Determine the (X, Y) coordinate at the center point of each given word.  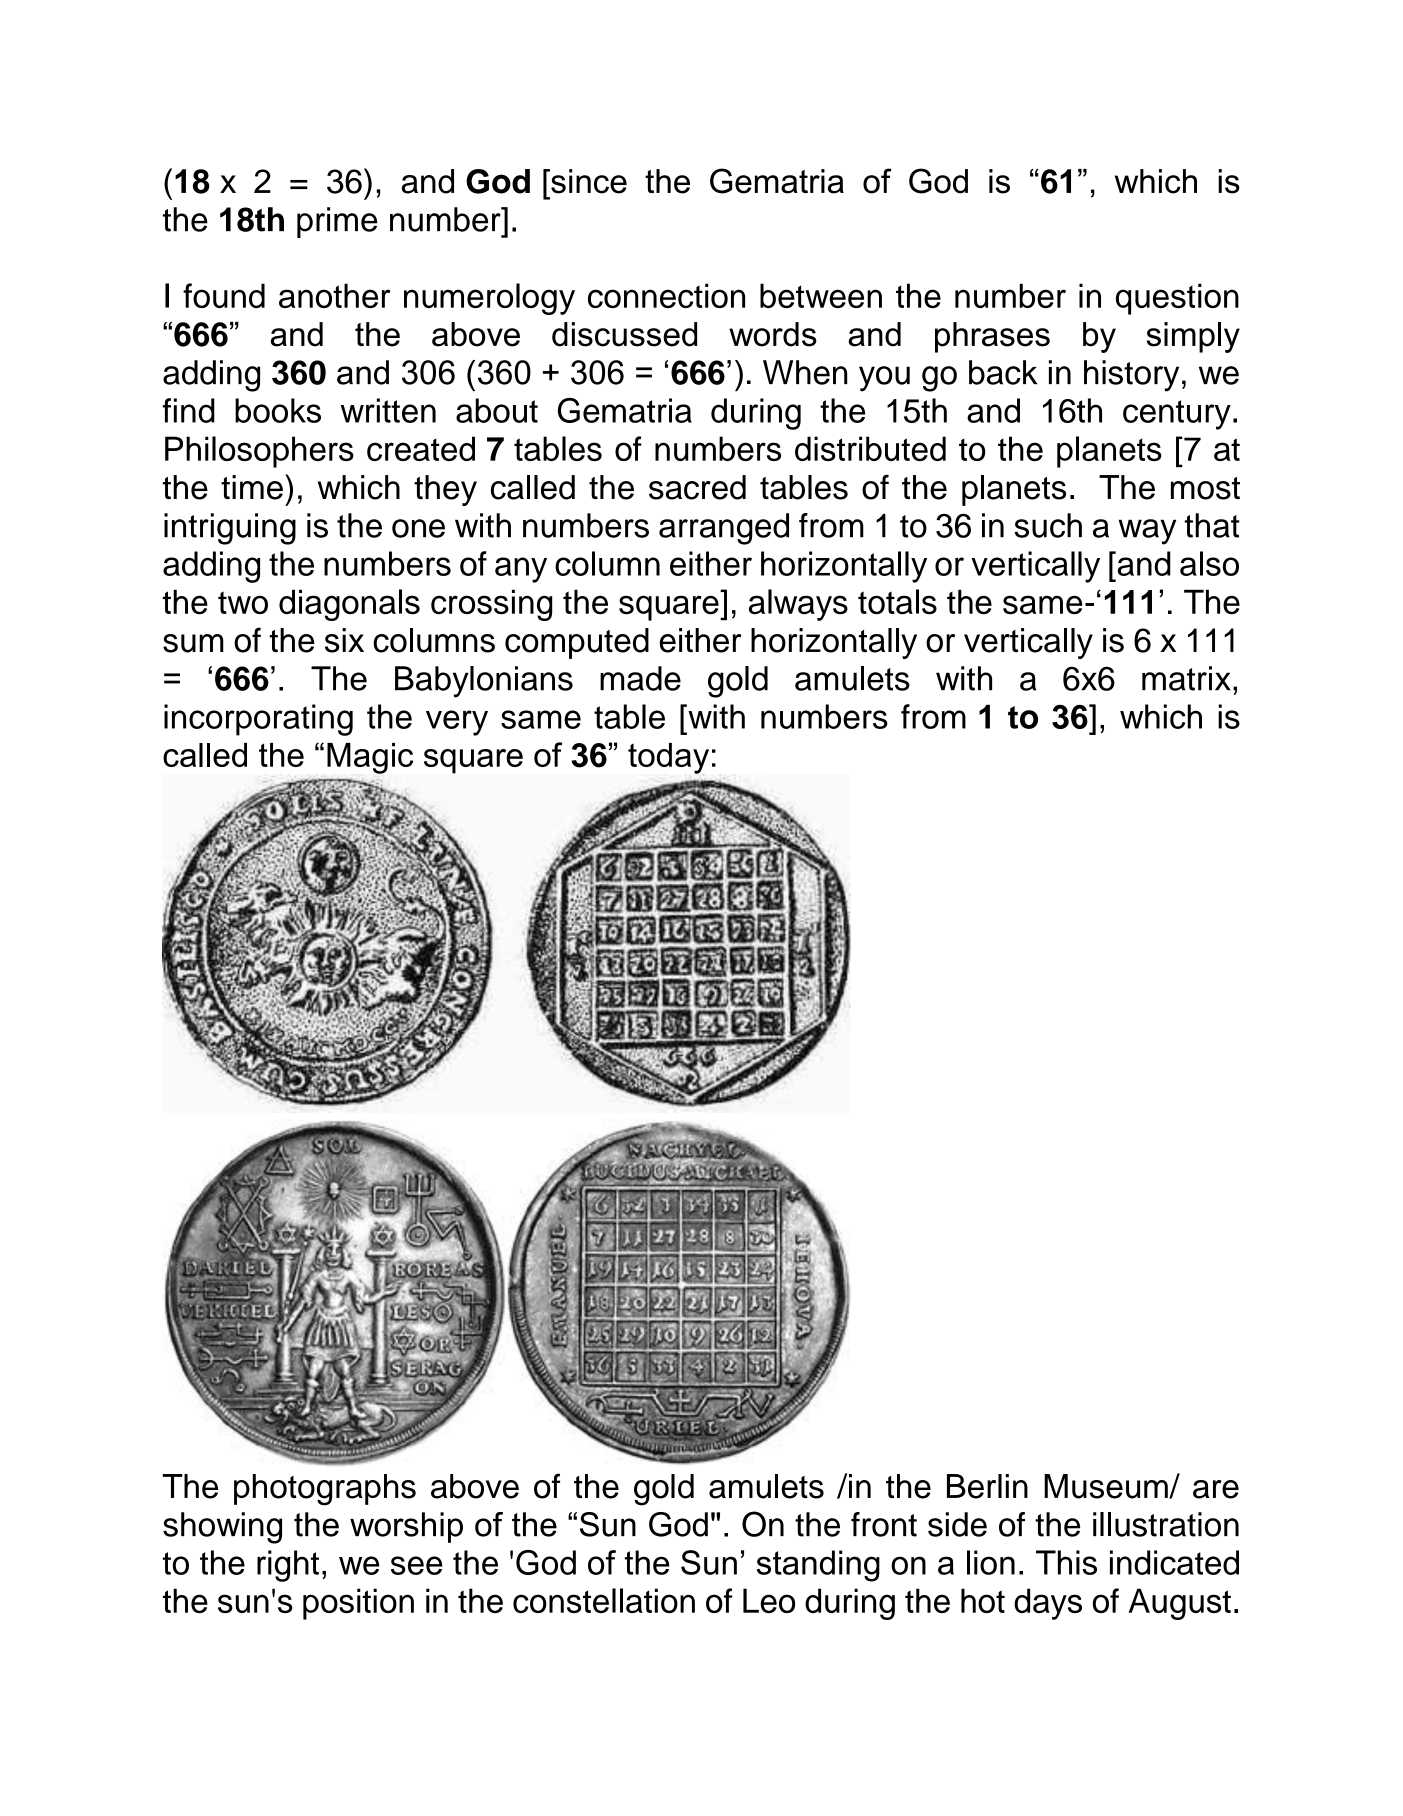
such (1048, 525)
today (668, 758)
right (288, 1566)
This (1066, 1562)
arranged (724, 529)
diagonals (349, 605)
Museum (1107, 1486)
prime (337, 222)
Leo (769, 1600)
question (1177, 299)
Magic (370, 758)
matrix (1186, 678)
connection (666, 295)
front (884, 1524)
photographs (325, 1490)
